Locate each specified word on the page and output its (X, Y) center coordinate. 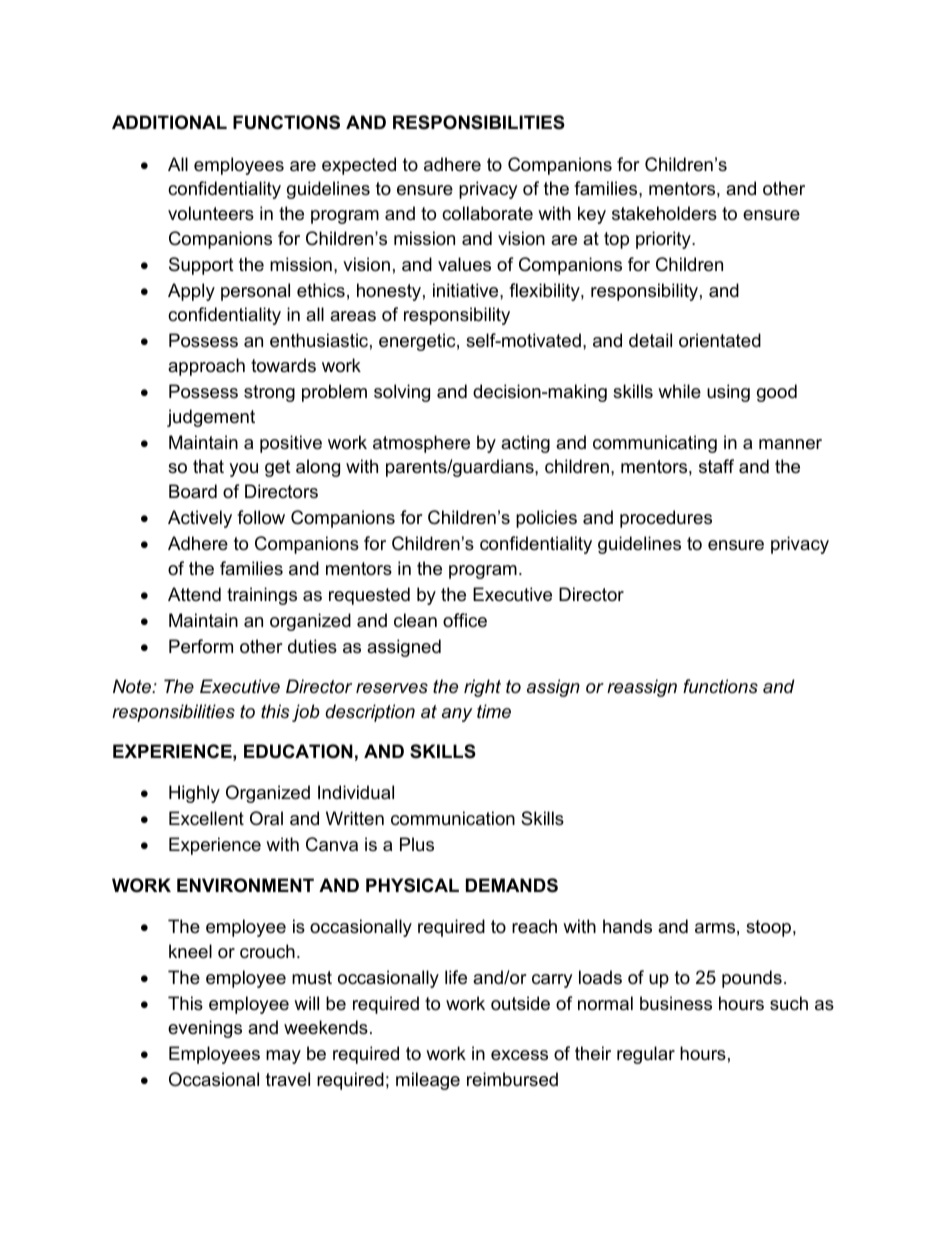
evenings (205, 1029)
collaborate (487, 213)
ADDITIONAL (169, 122)
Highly (194, 794)
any (457, 715)
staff (716, 466)
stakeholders (664, 213)
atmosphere (421, 444)
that (208, 466)
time (494, 711)
